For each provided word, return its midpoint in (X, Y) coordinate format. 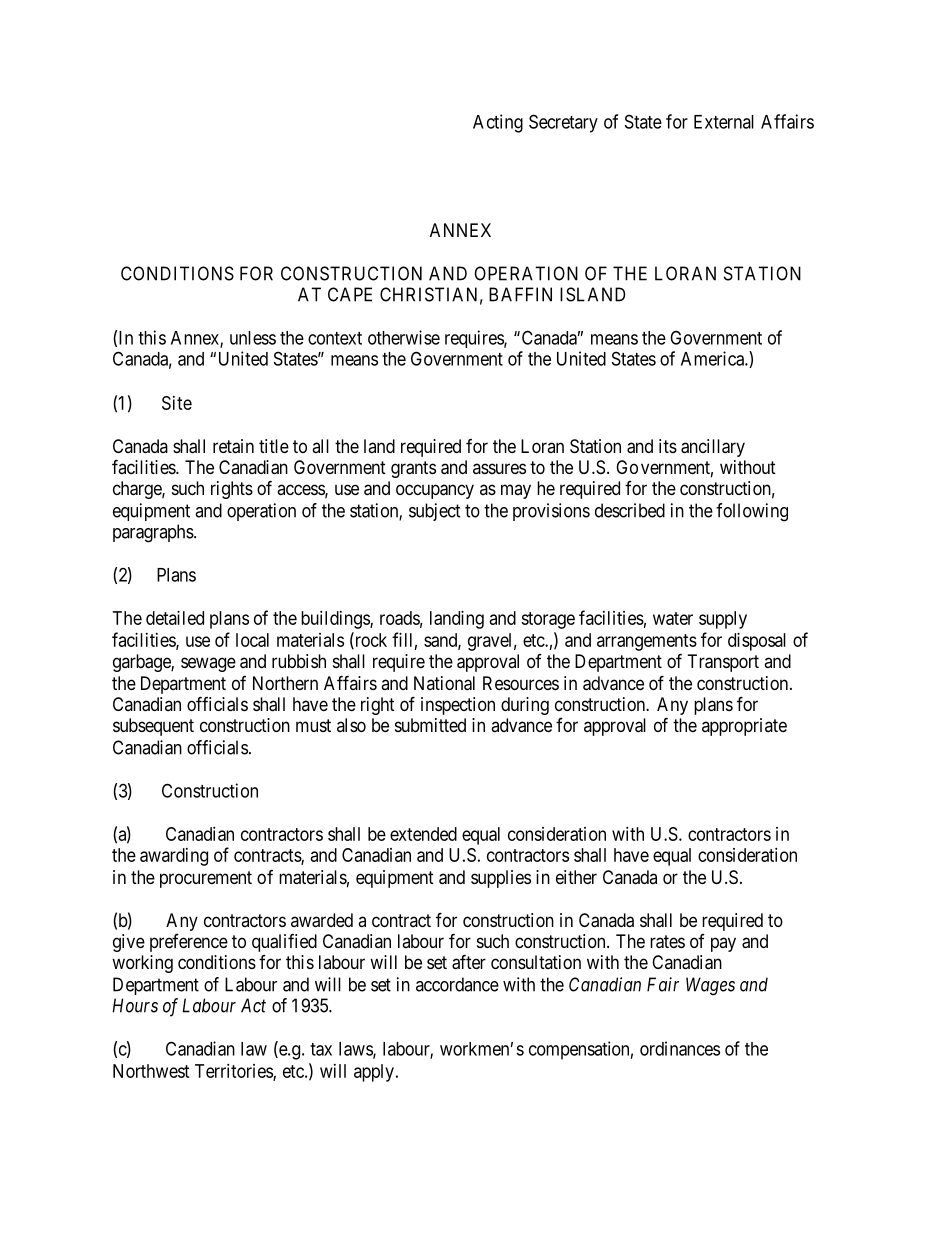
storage (548, 620)
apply (374, 1073)
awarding (174, 857)
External (724, 122)
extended (423, 834)
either (576, 877)
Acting (498, 123)
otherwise (404, 337)
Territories (234, 1072)
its (668, 446)
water (673, 618)
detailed (175, 618)
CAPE (350, 294)
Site (177, 403)
